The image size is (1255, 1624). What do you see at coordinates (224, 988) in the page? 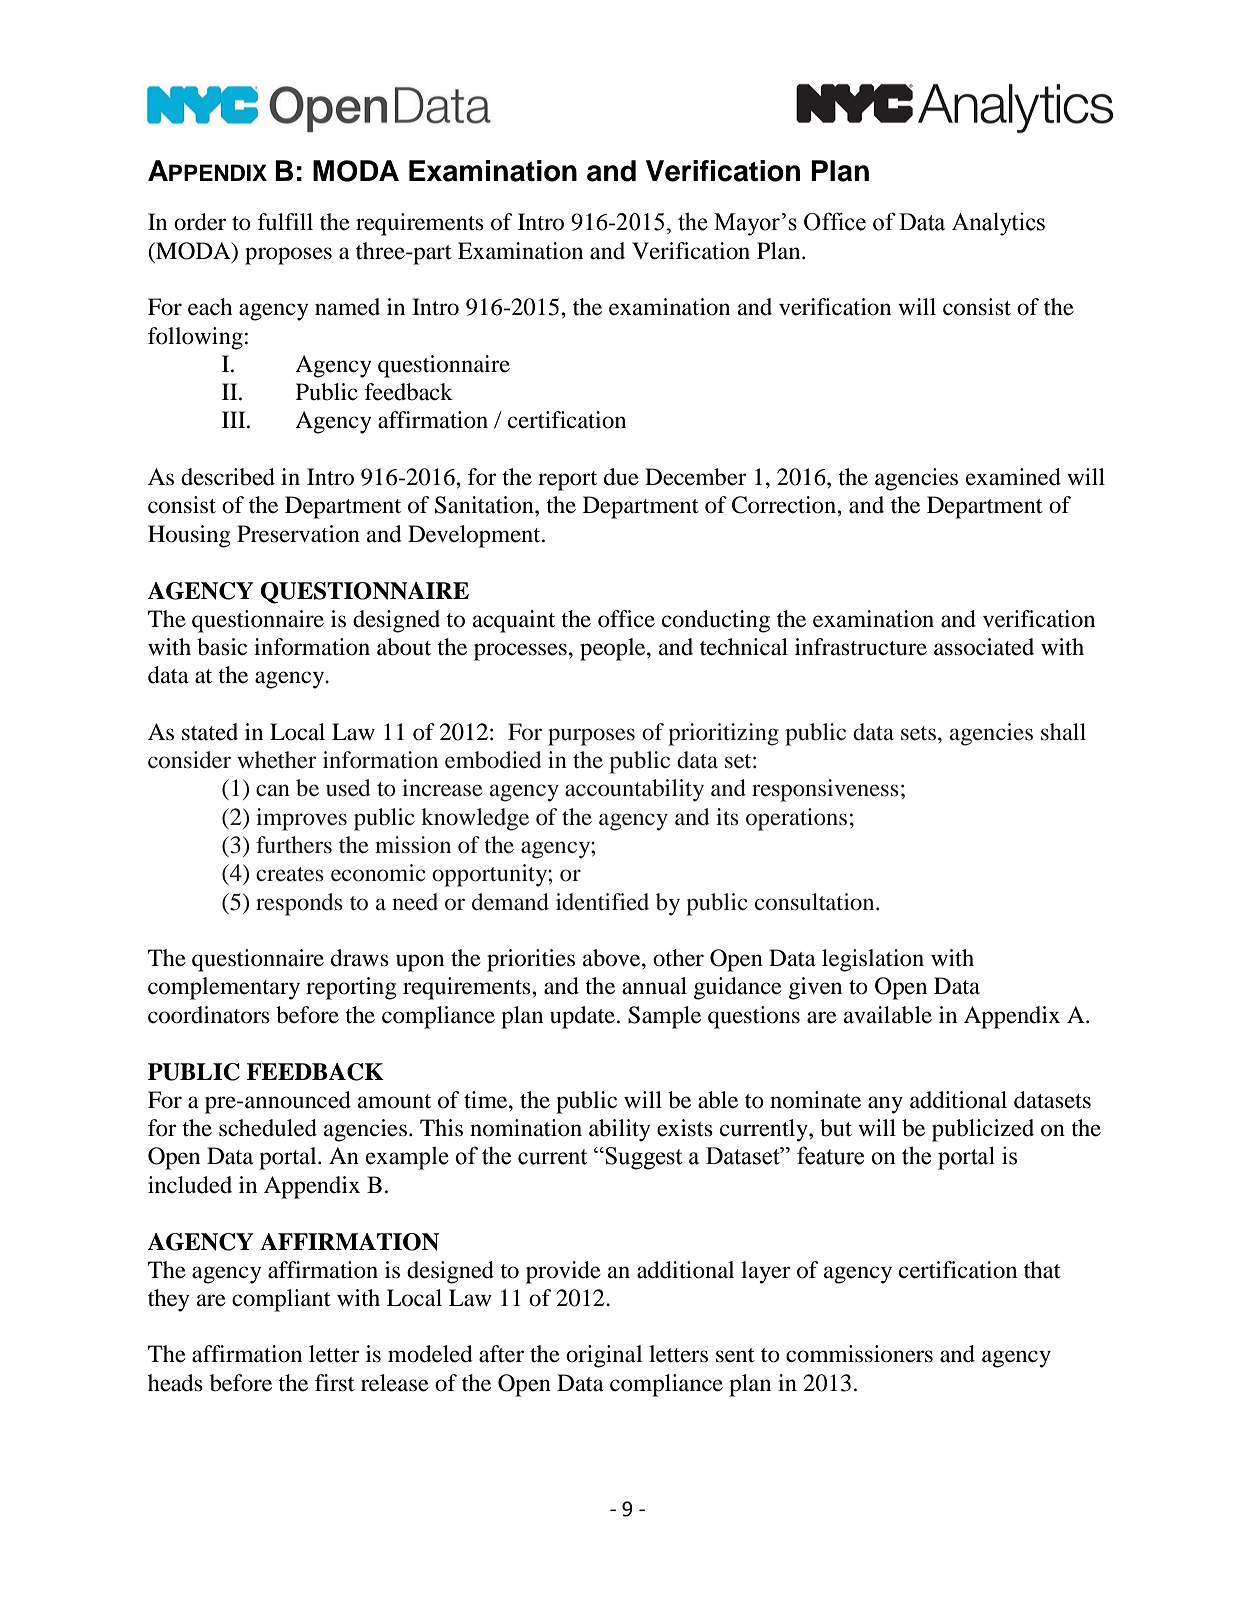
I see `complementary` at bounding box center [224, 988].
